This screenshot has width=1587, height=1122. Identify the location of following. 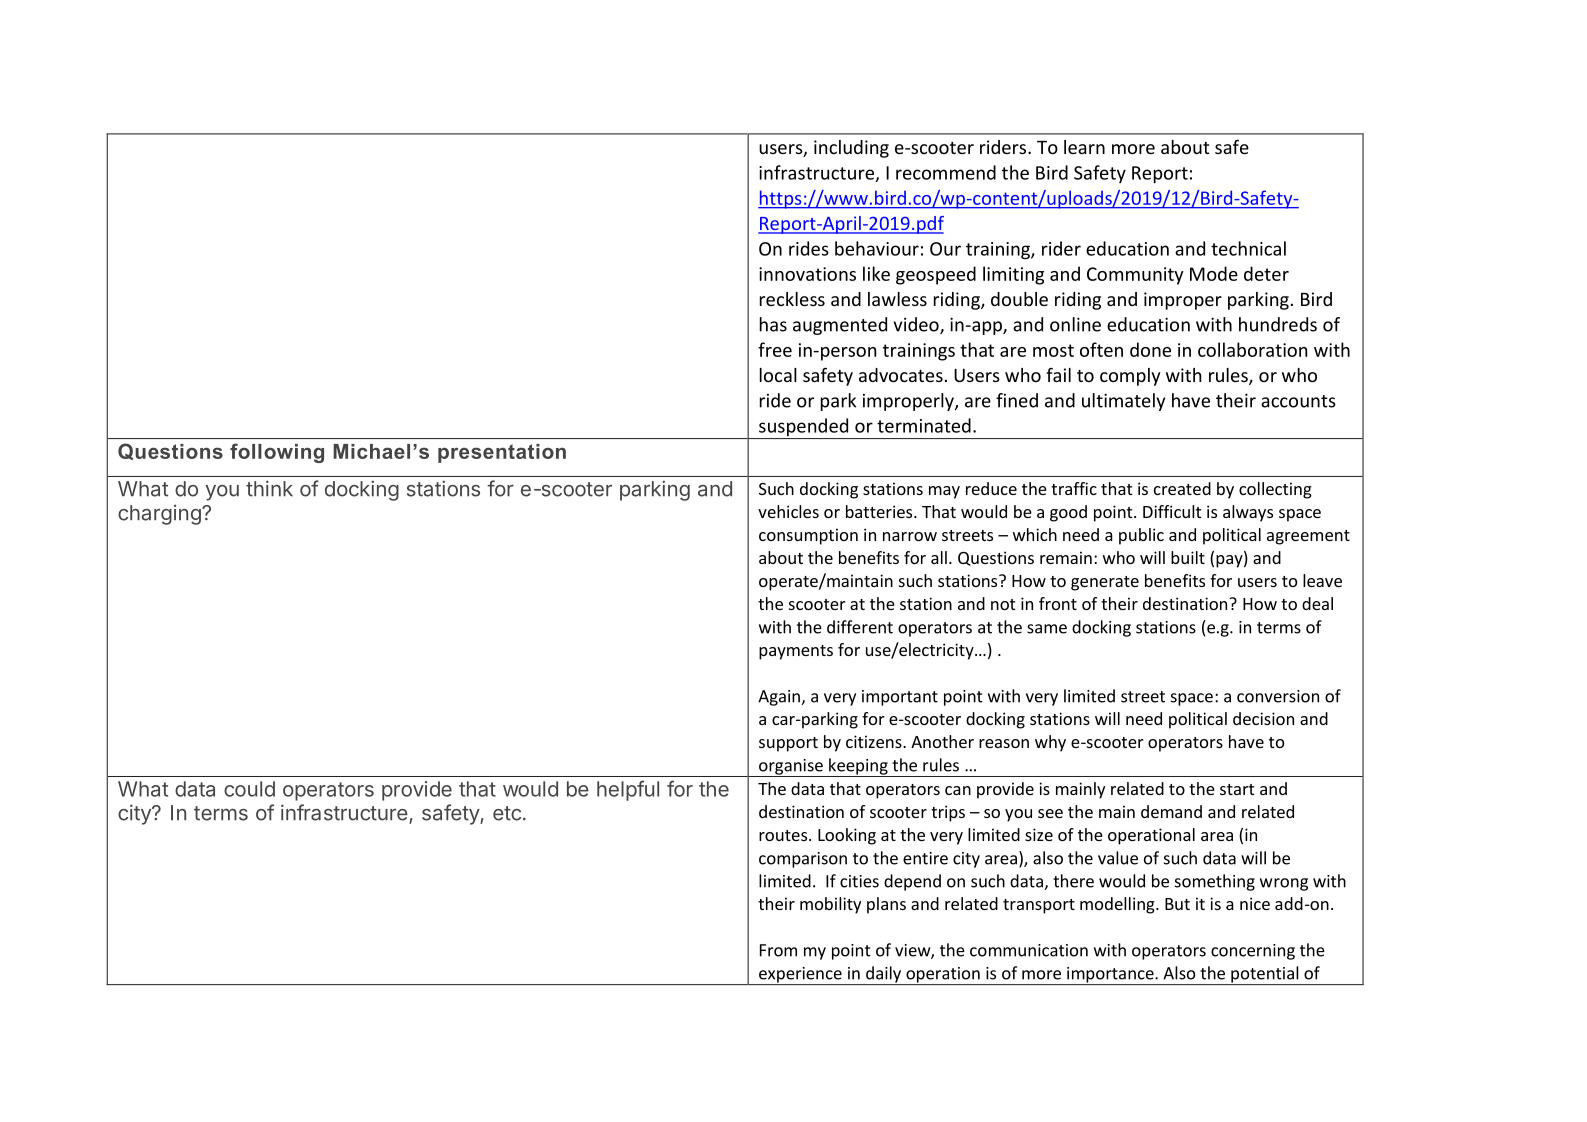
(277, 453).
